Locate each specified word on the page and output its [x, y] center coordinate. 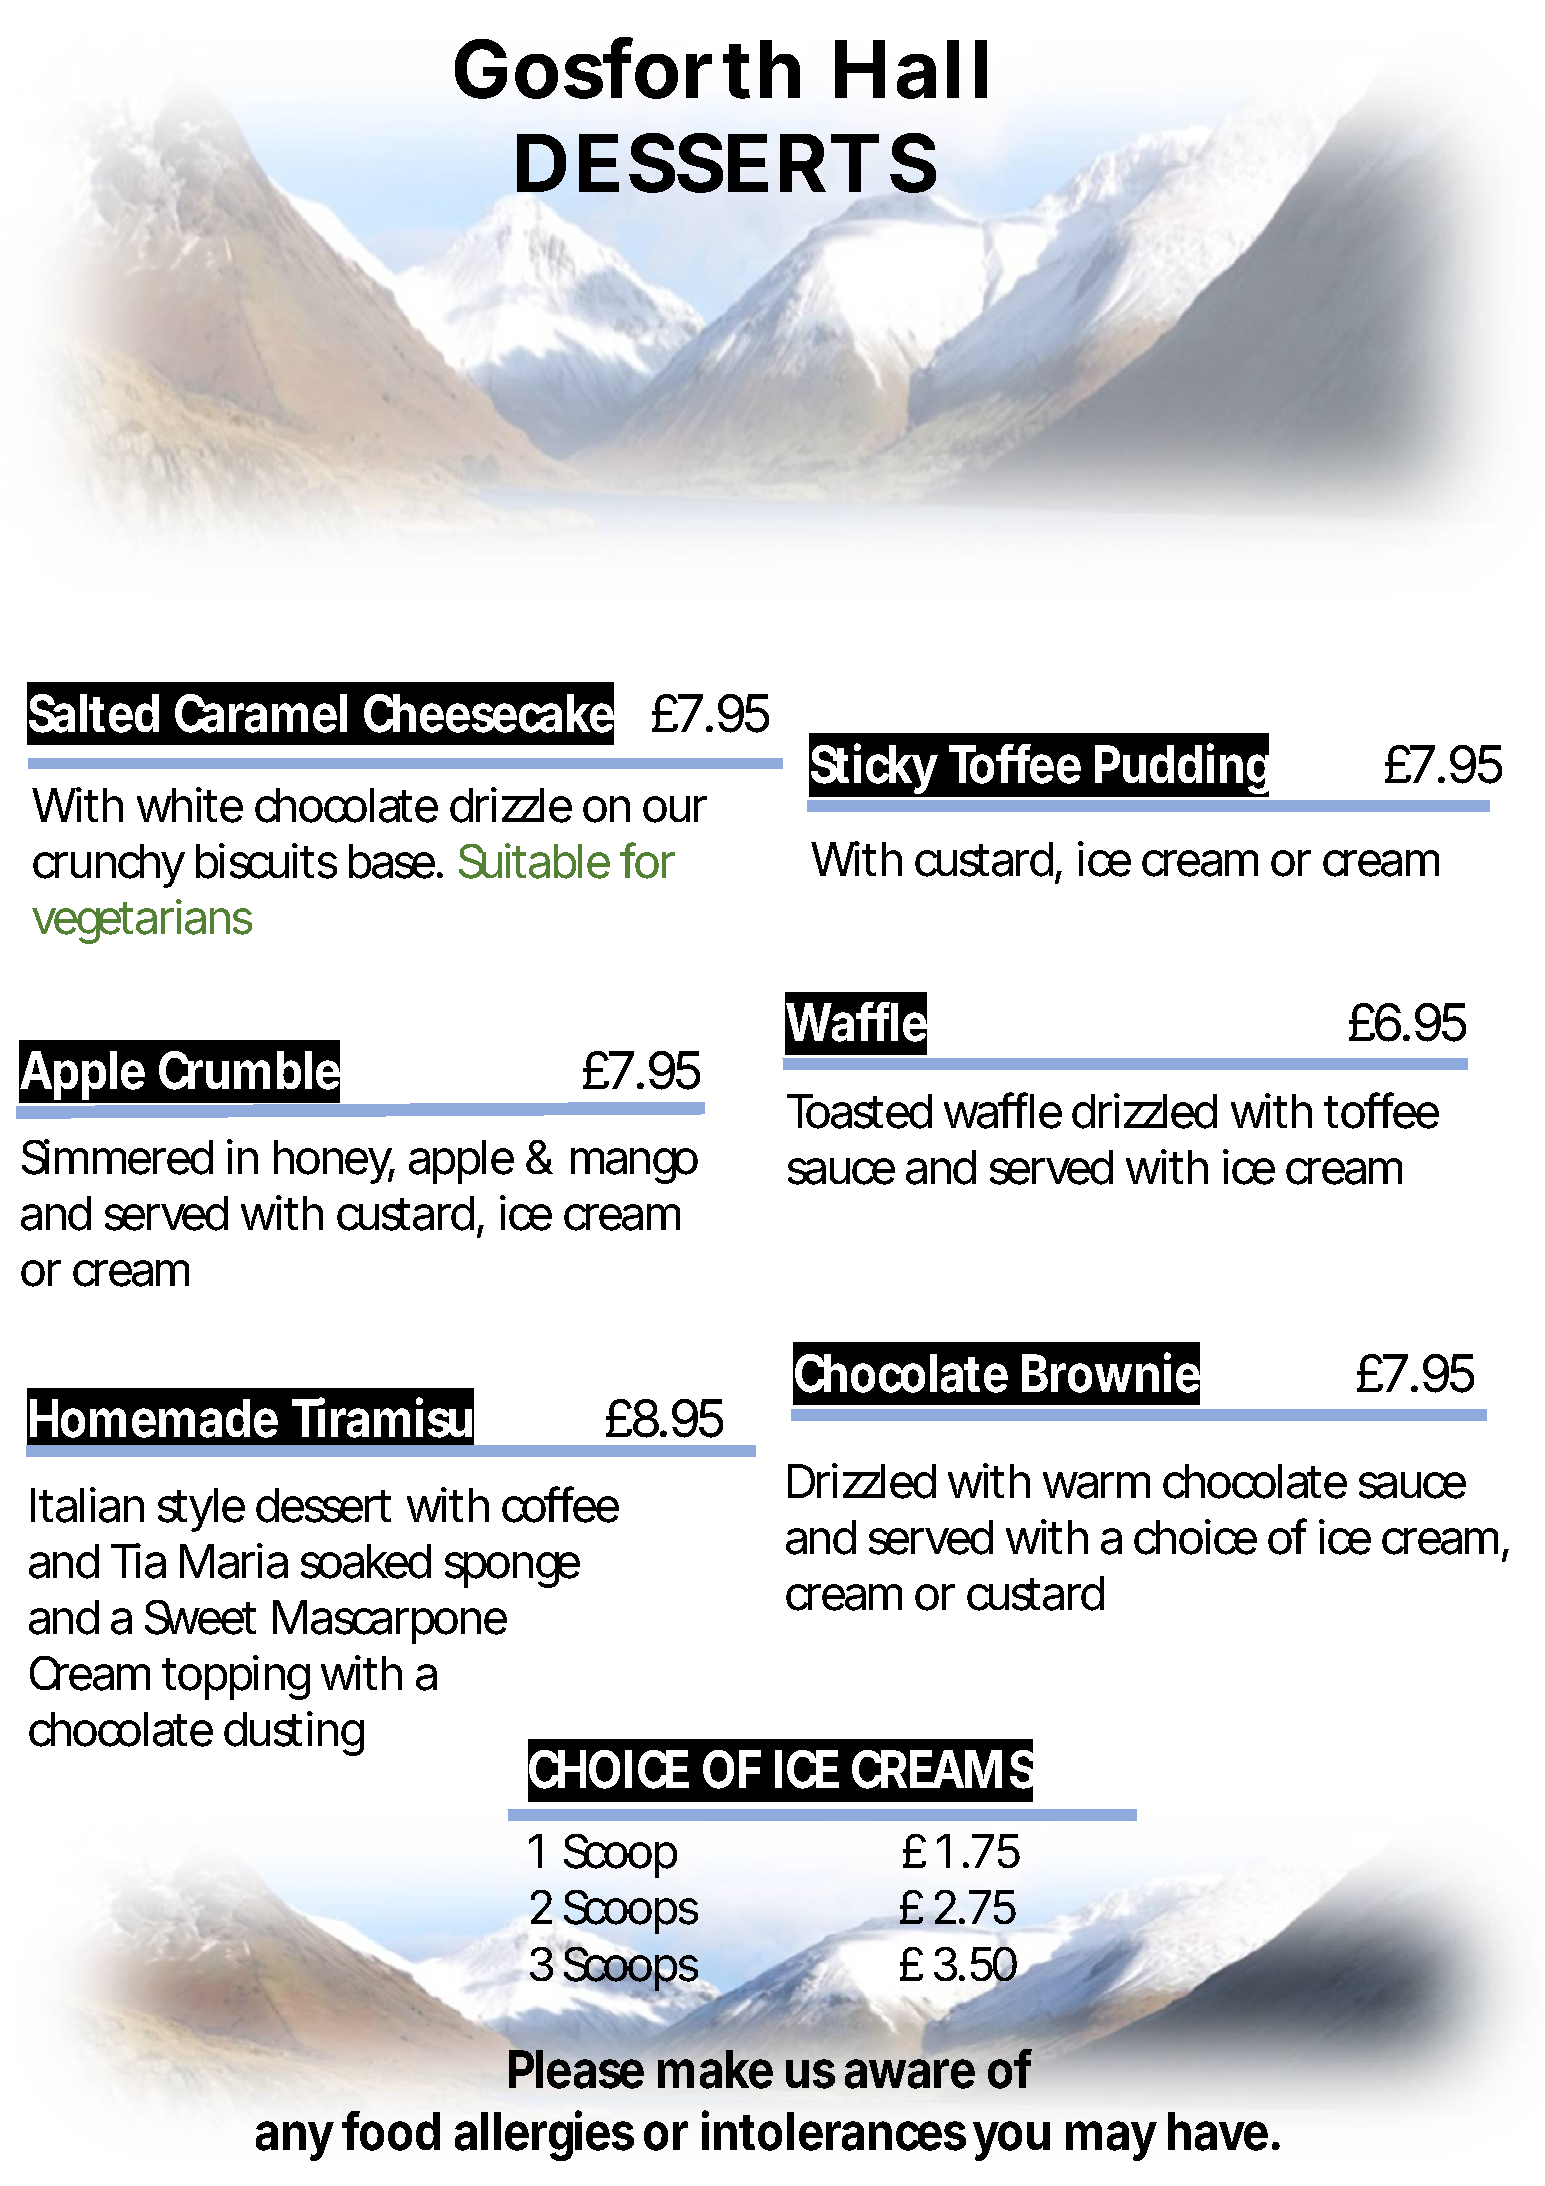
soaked [366, 1561]
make [715, 2069]
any [295, 2141]
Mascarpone [390, 1622]
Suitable [534, 861]
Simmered [117, 1157]
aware [910, 2074]
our [675, 809]
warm [1096, 1485]
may [1111, 2141]
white [190, 805]
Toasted [859, 1111]
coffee [560, 1504]
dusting [294, 1733]
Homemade [154, 1418]
